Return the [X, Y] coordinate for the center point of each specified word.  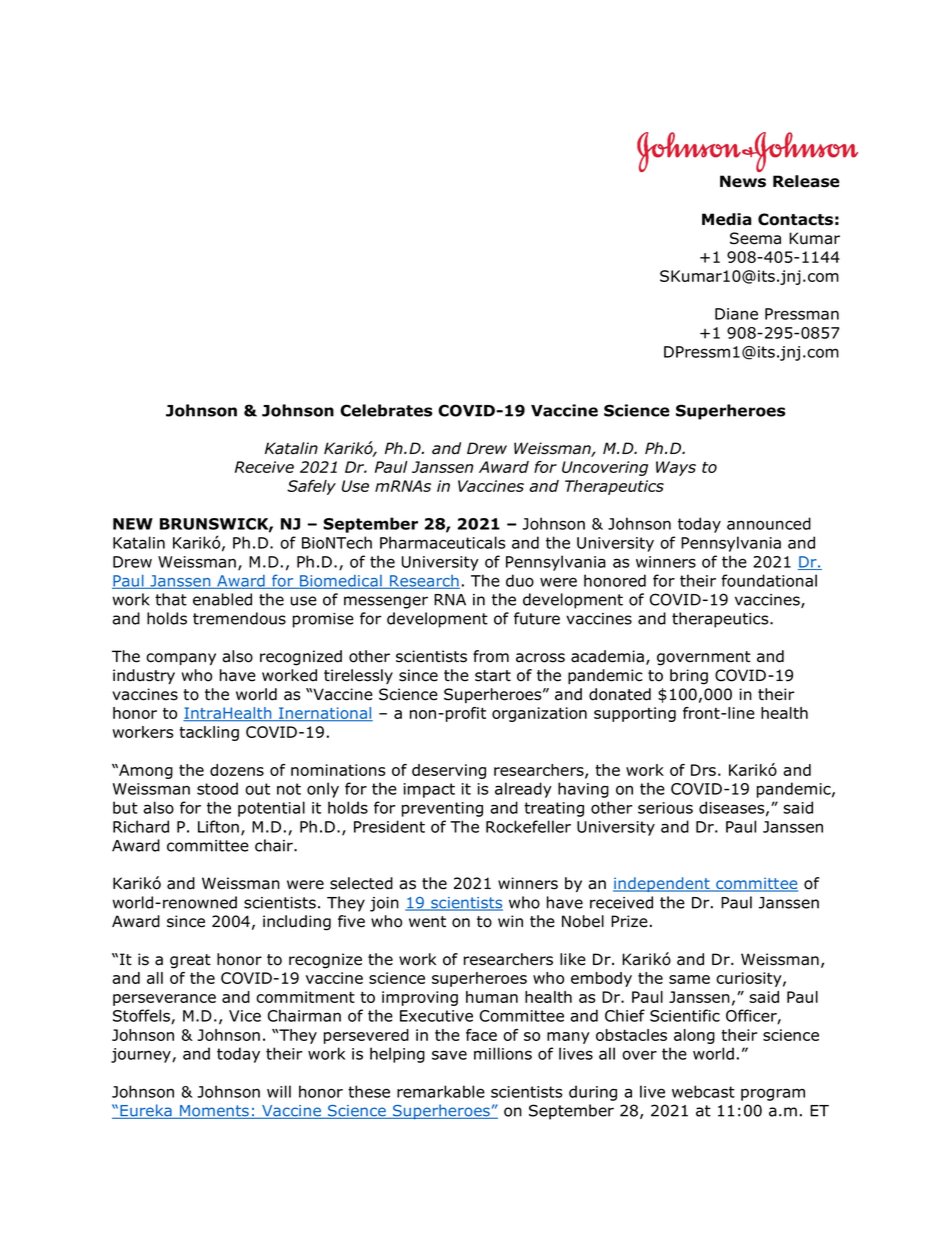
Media [726, 219]
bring [689, 677]
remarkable [441, 1091]
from [491, 656]
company [181, 659]
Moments [214, 1112]
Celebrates [386, 410]
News [743, 181]
